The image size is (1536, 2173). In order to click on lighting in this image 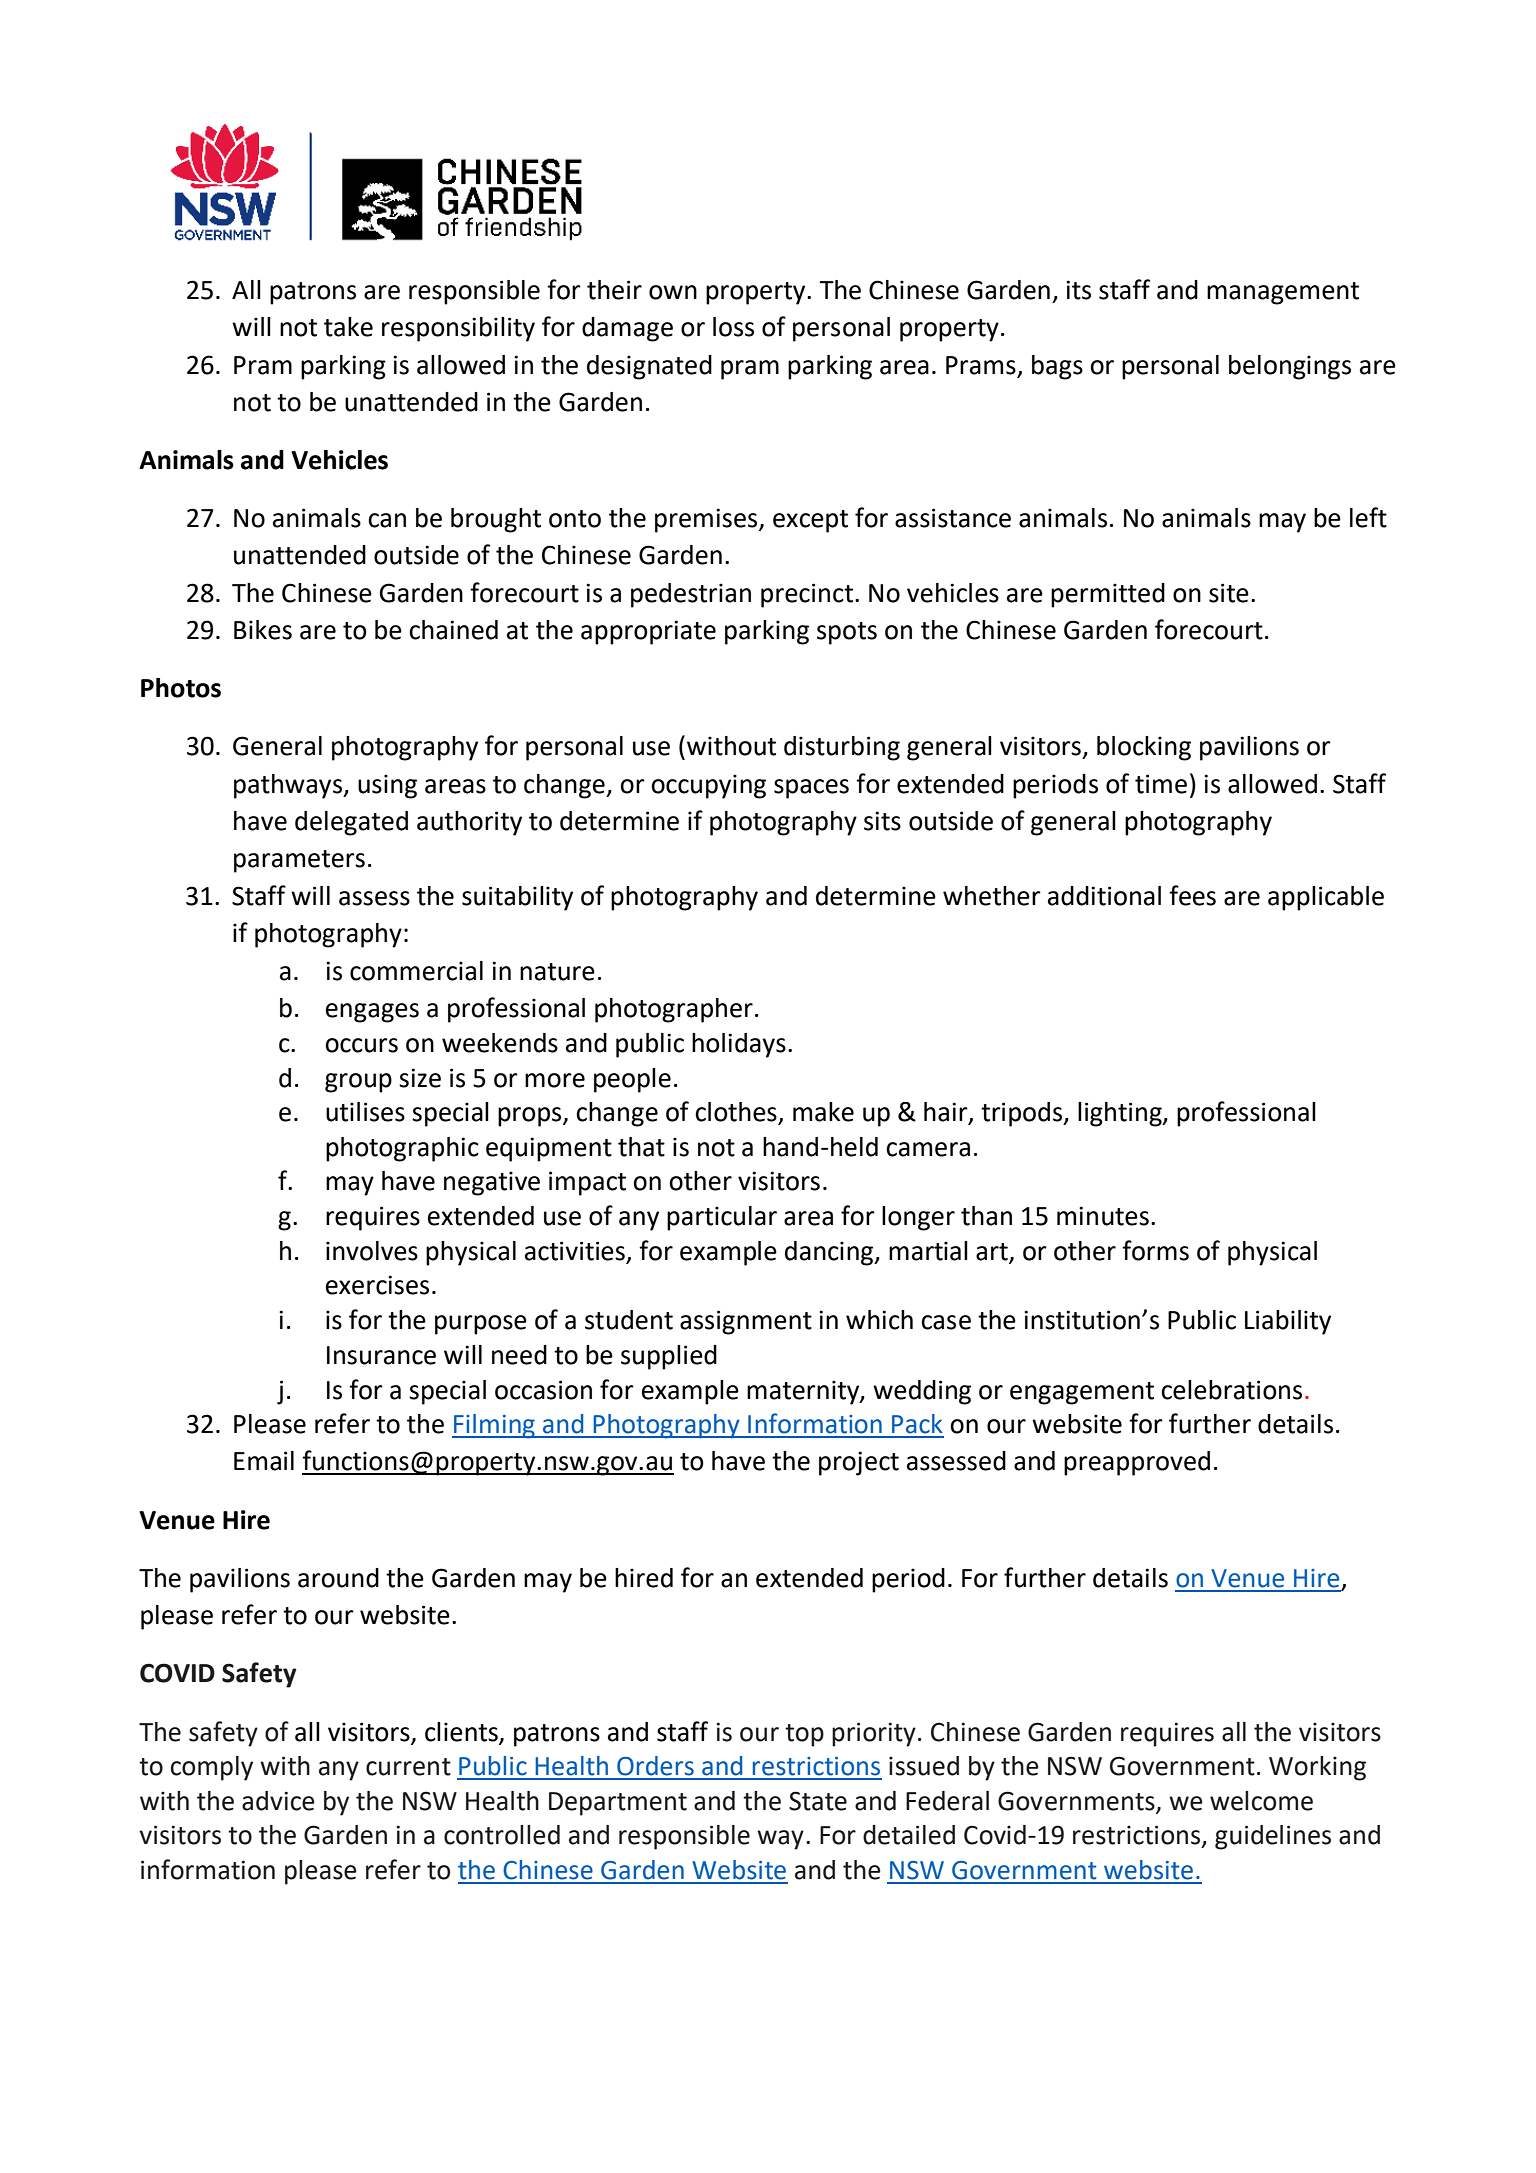, I will do `click(1121, 1114)`.
